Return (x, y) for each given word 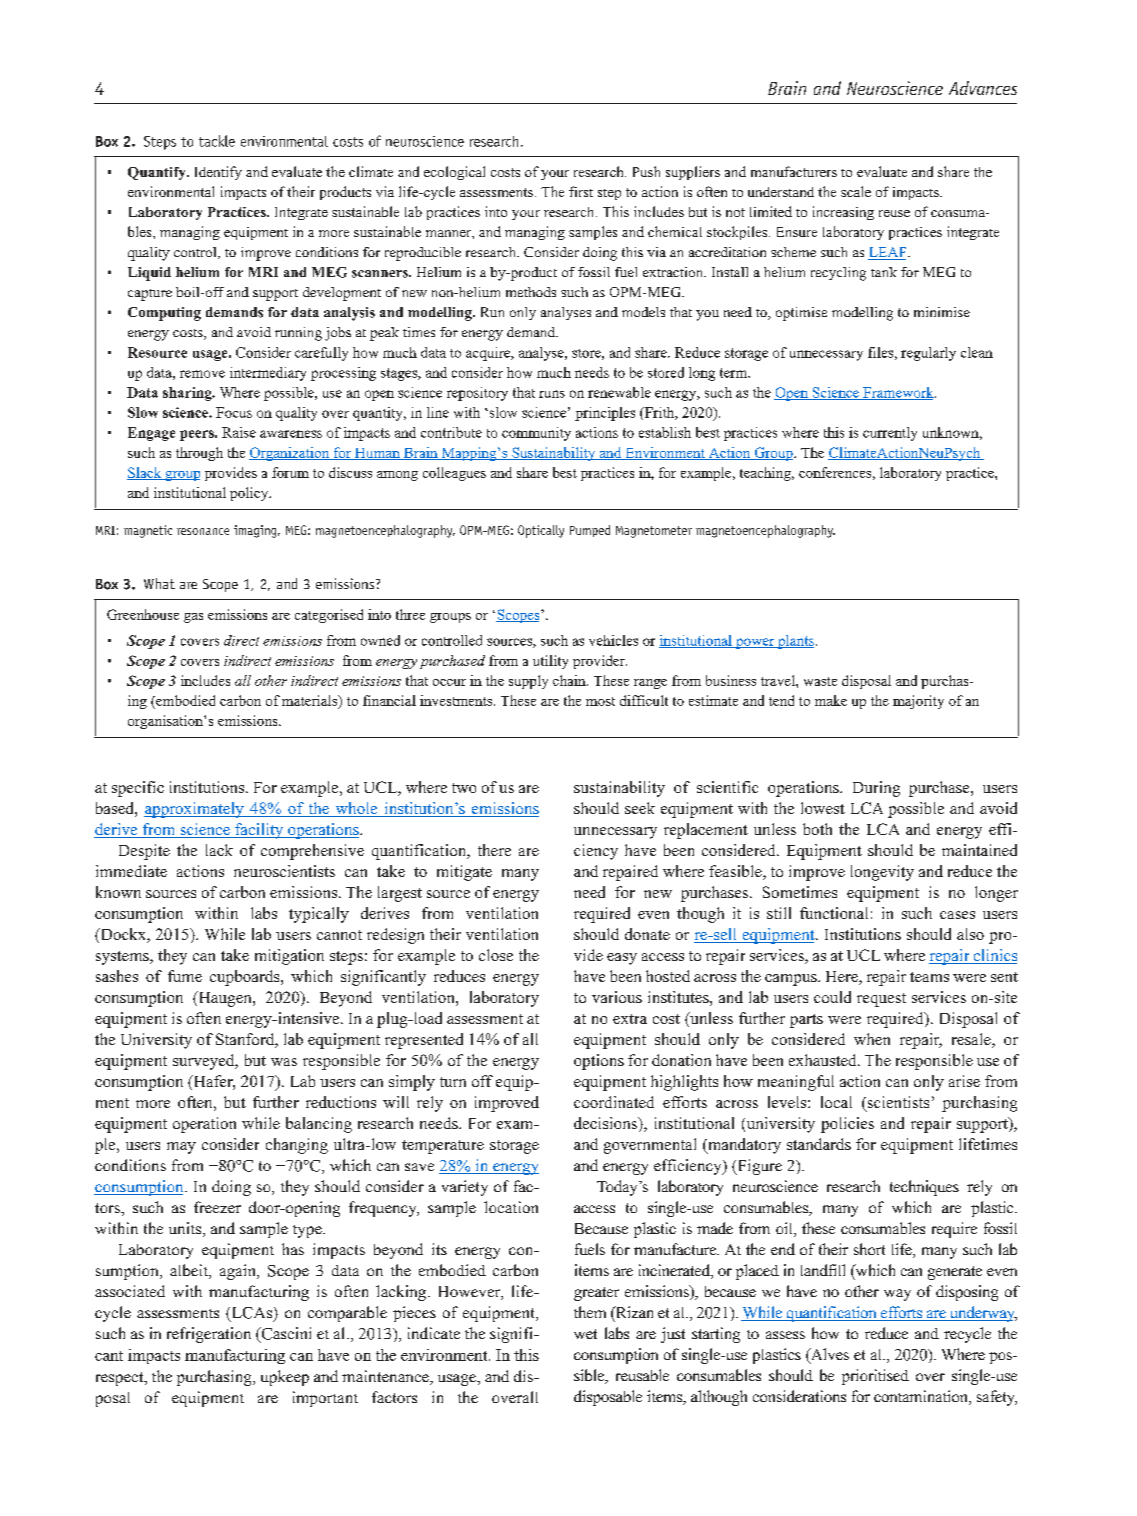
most (600, 701)
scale (856, 191)
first (581, 191)
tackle (217, 141)
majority (918, 702)
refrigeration (209, 1335)
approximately (195, 810)
